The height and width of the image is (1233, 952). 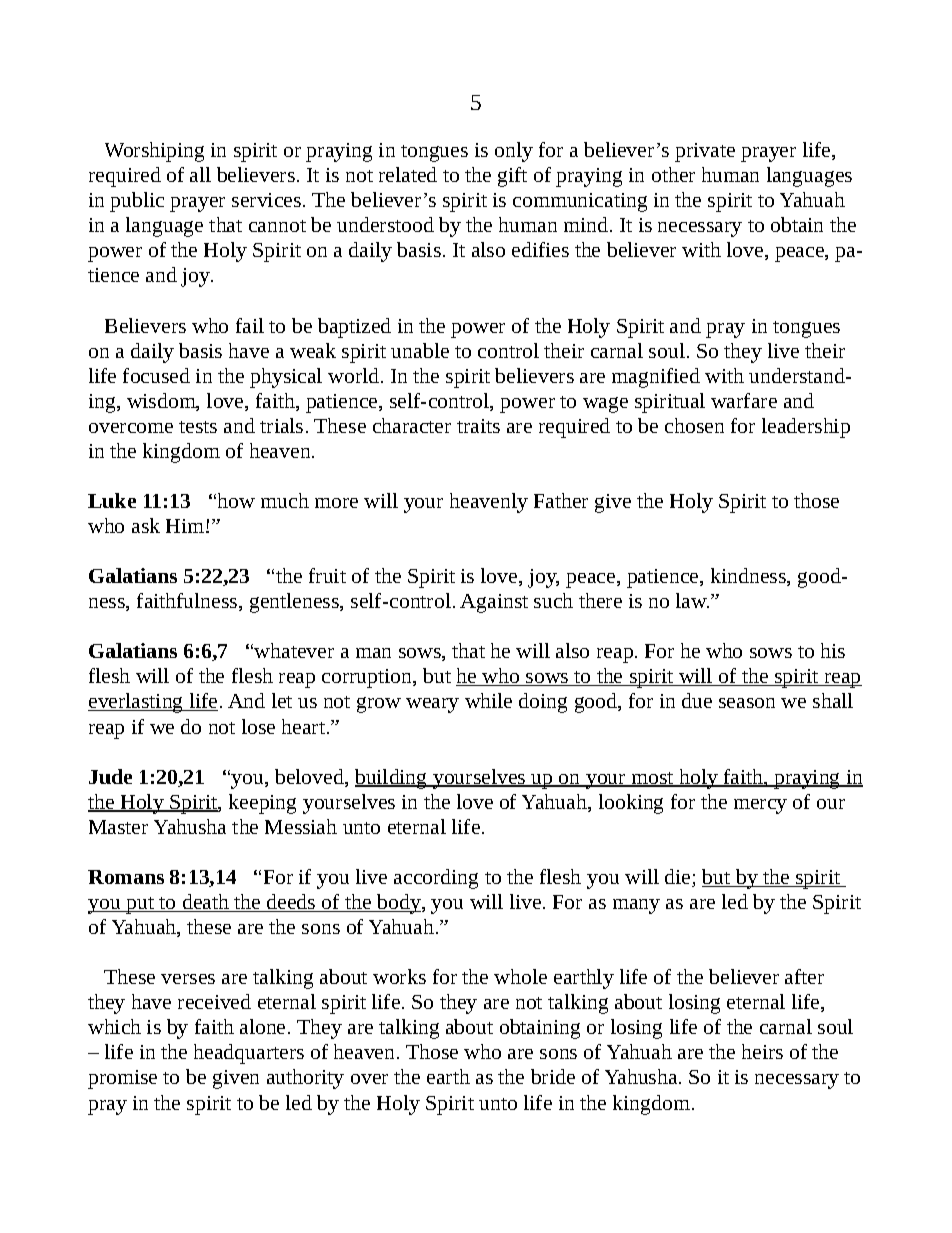 I want to click on mercy, so click(x=760, y=806).
